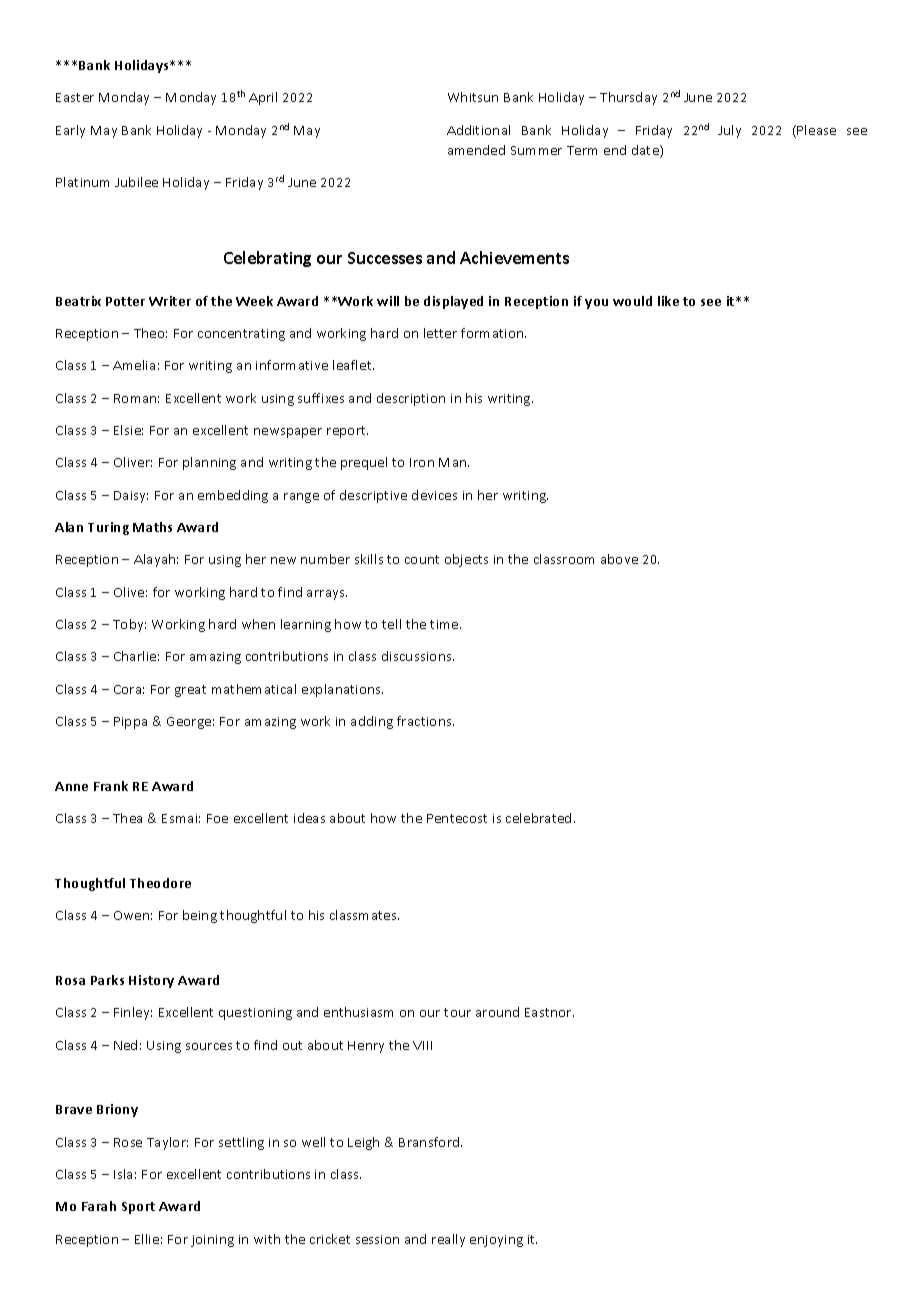 Image resolution: width=924 pixels, height=1308 pixels. What do you see at coordinates (138, 1208) in the screenshot?
I see `Sport` at bounding box center [138, 1208].
